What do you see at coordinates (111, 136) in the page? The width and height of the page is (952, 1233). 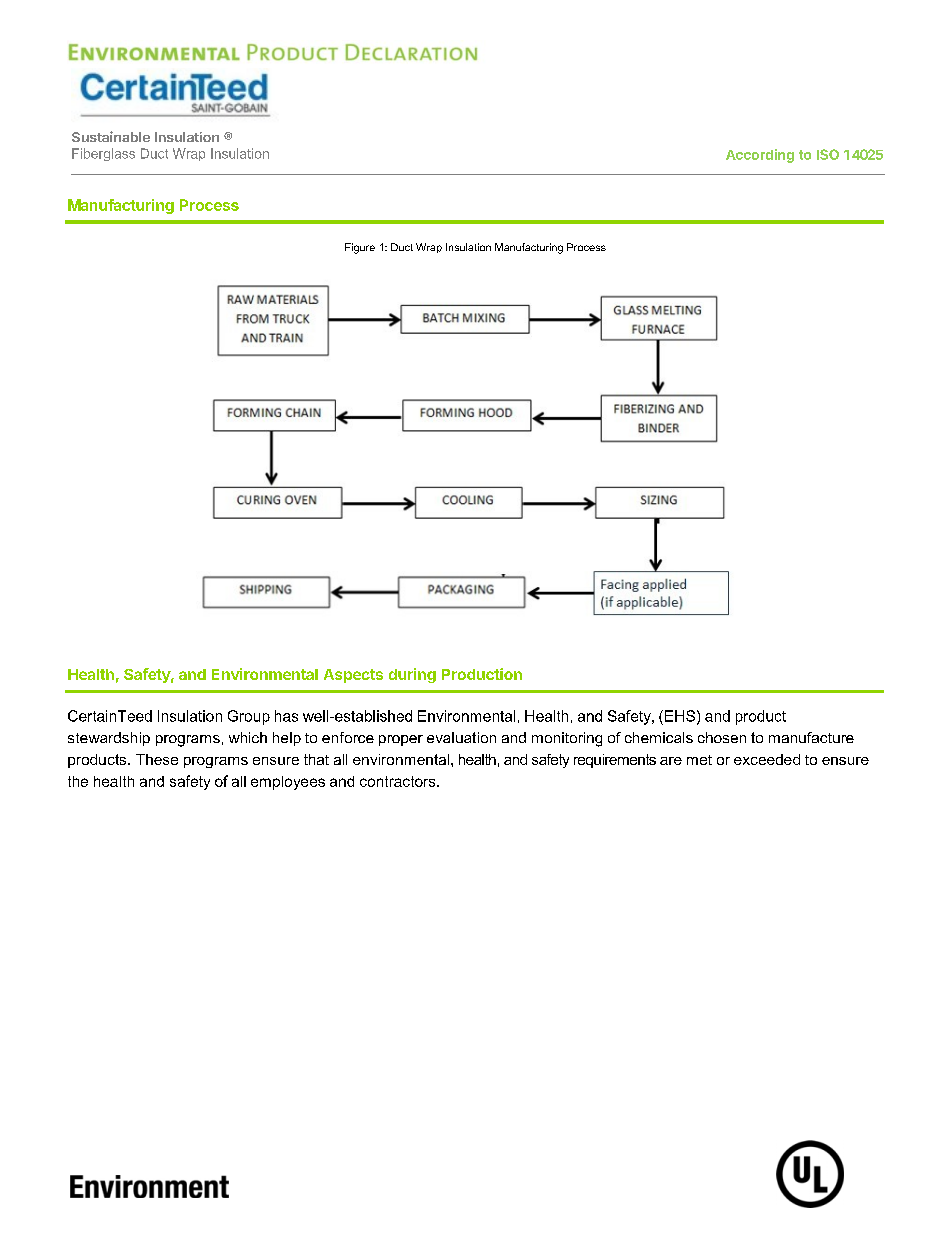 I see `Sustainable` at bounding box center [111, 136].
